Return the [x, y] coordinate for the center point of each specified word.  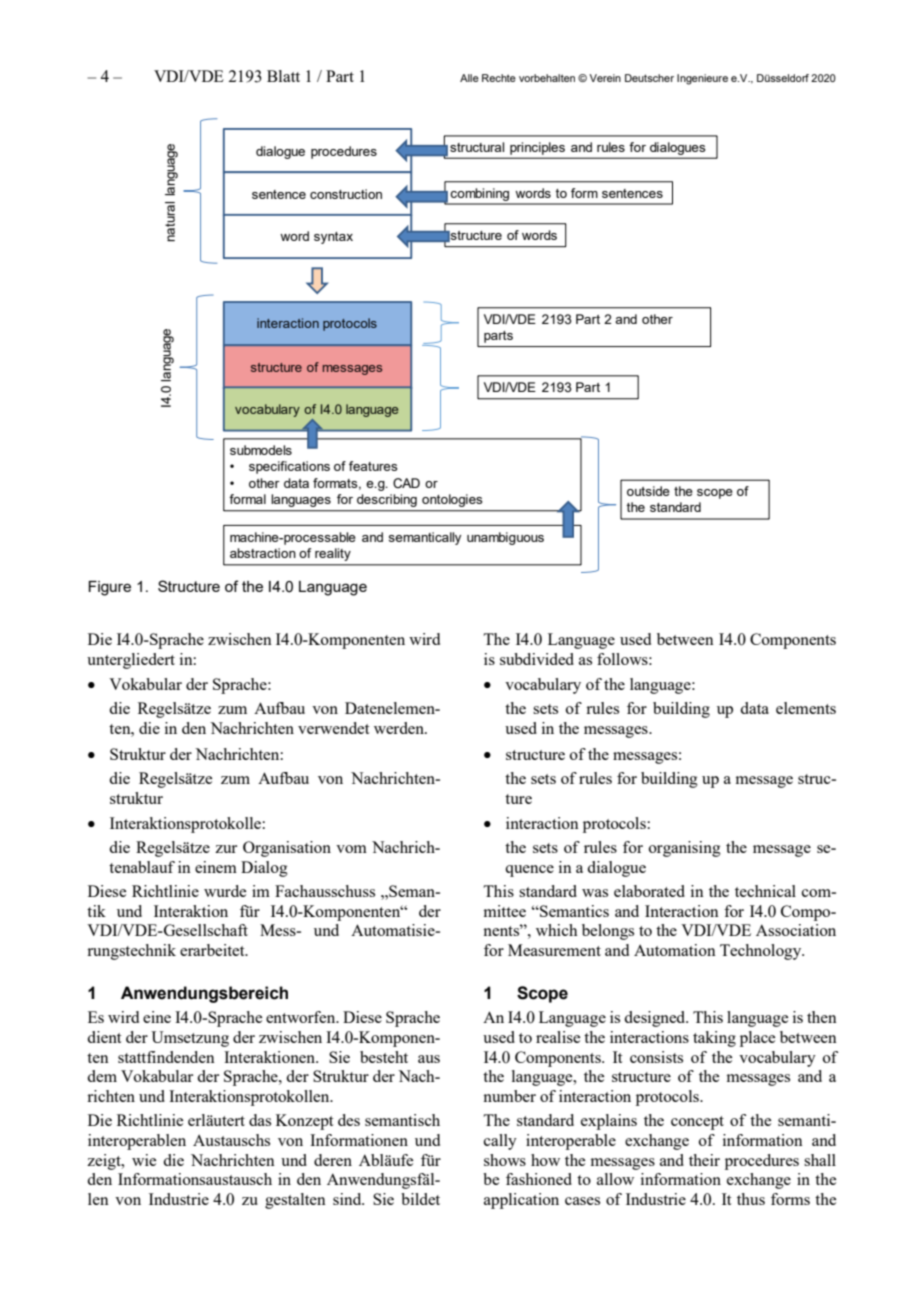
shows [505, 1160]
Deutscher [649, 78]
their [704, 1160]
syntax [333, 238]
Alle [469, 78]
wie [144, 1160]
